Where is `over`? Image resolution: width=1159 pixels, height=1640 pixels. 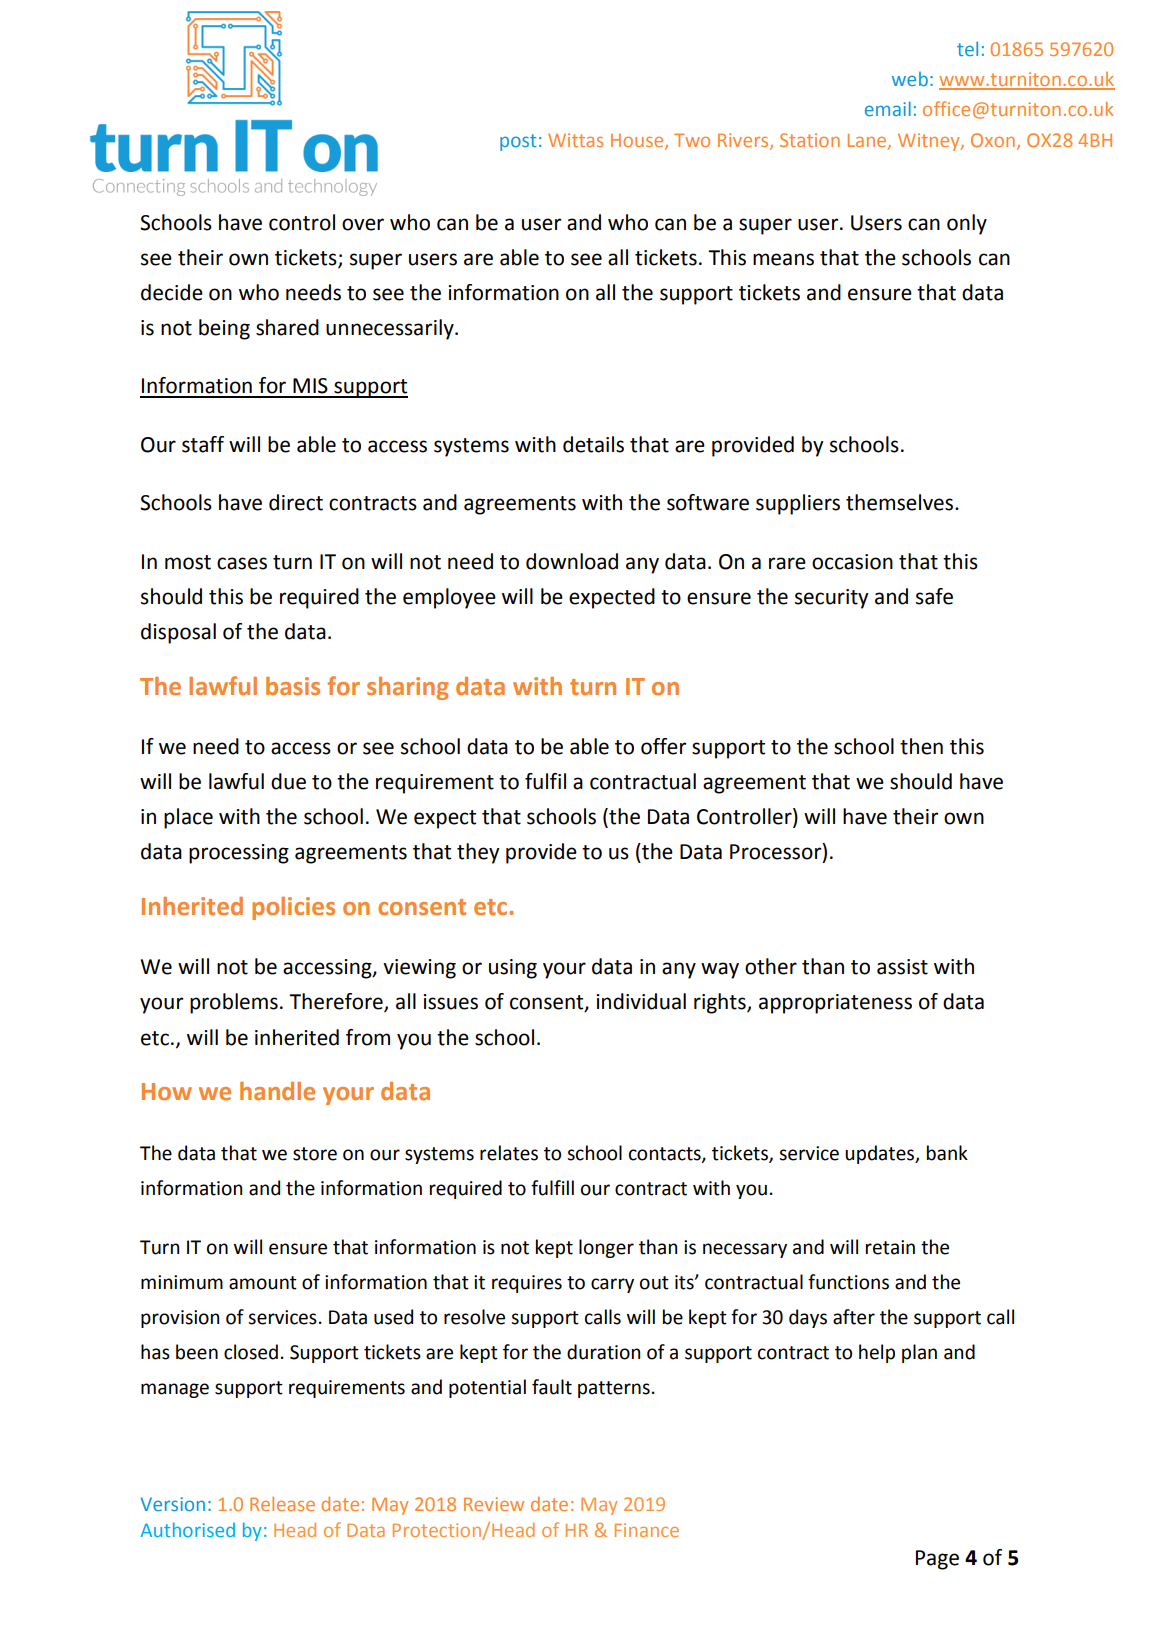 over is located at coordinates (363, 224).
